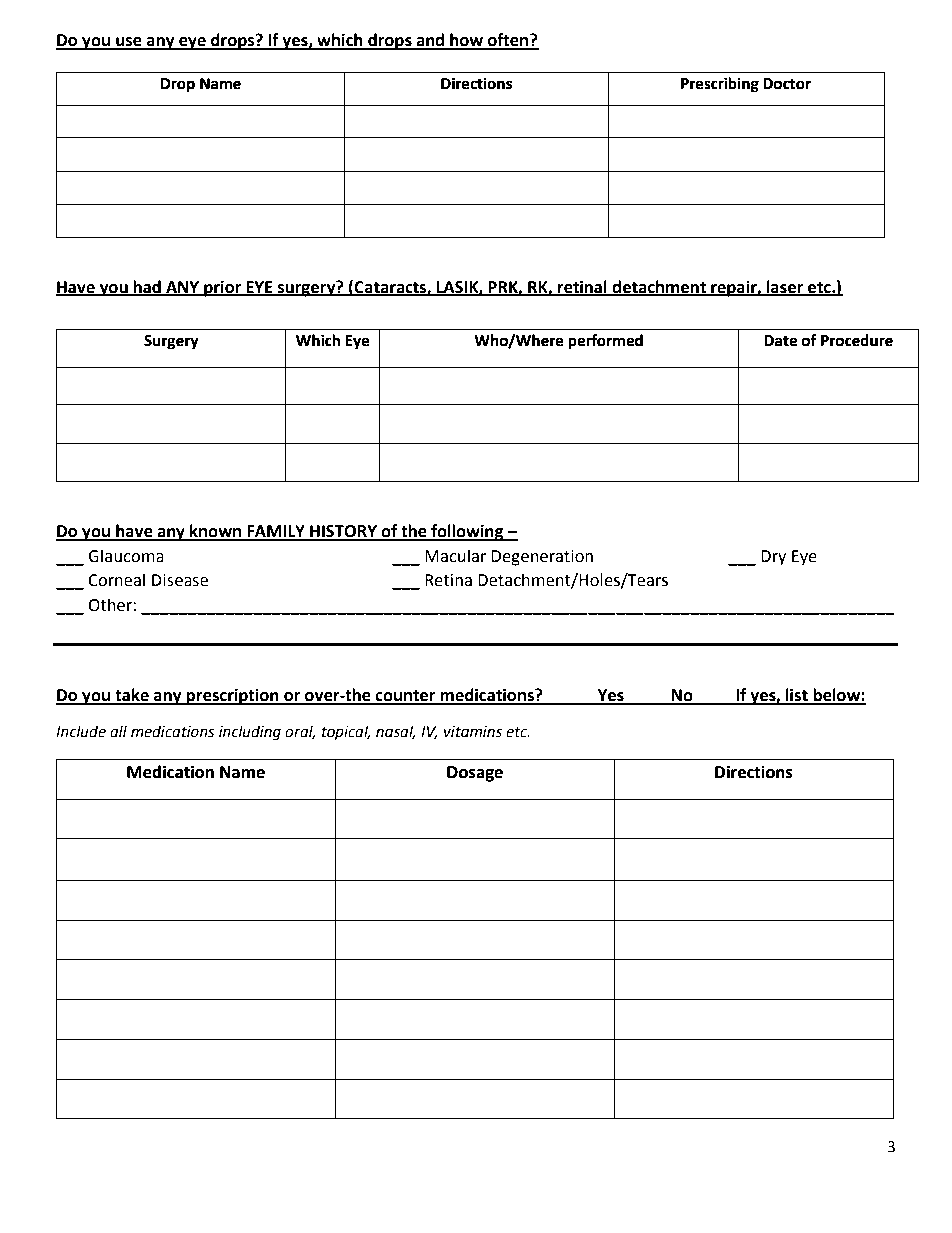 This image has width=952, height=1233. I want to click on list, so click(797, 696).
